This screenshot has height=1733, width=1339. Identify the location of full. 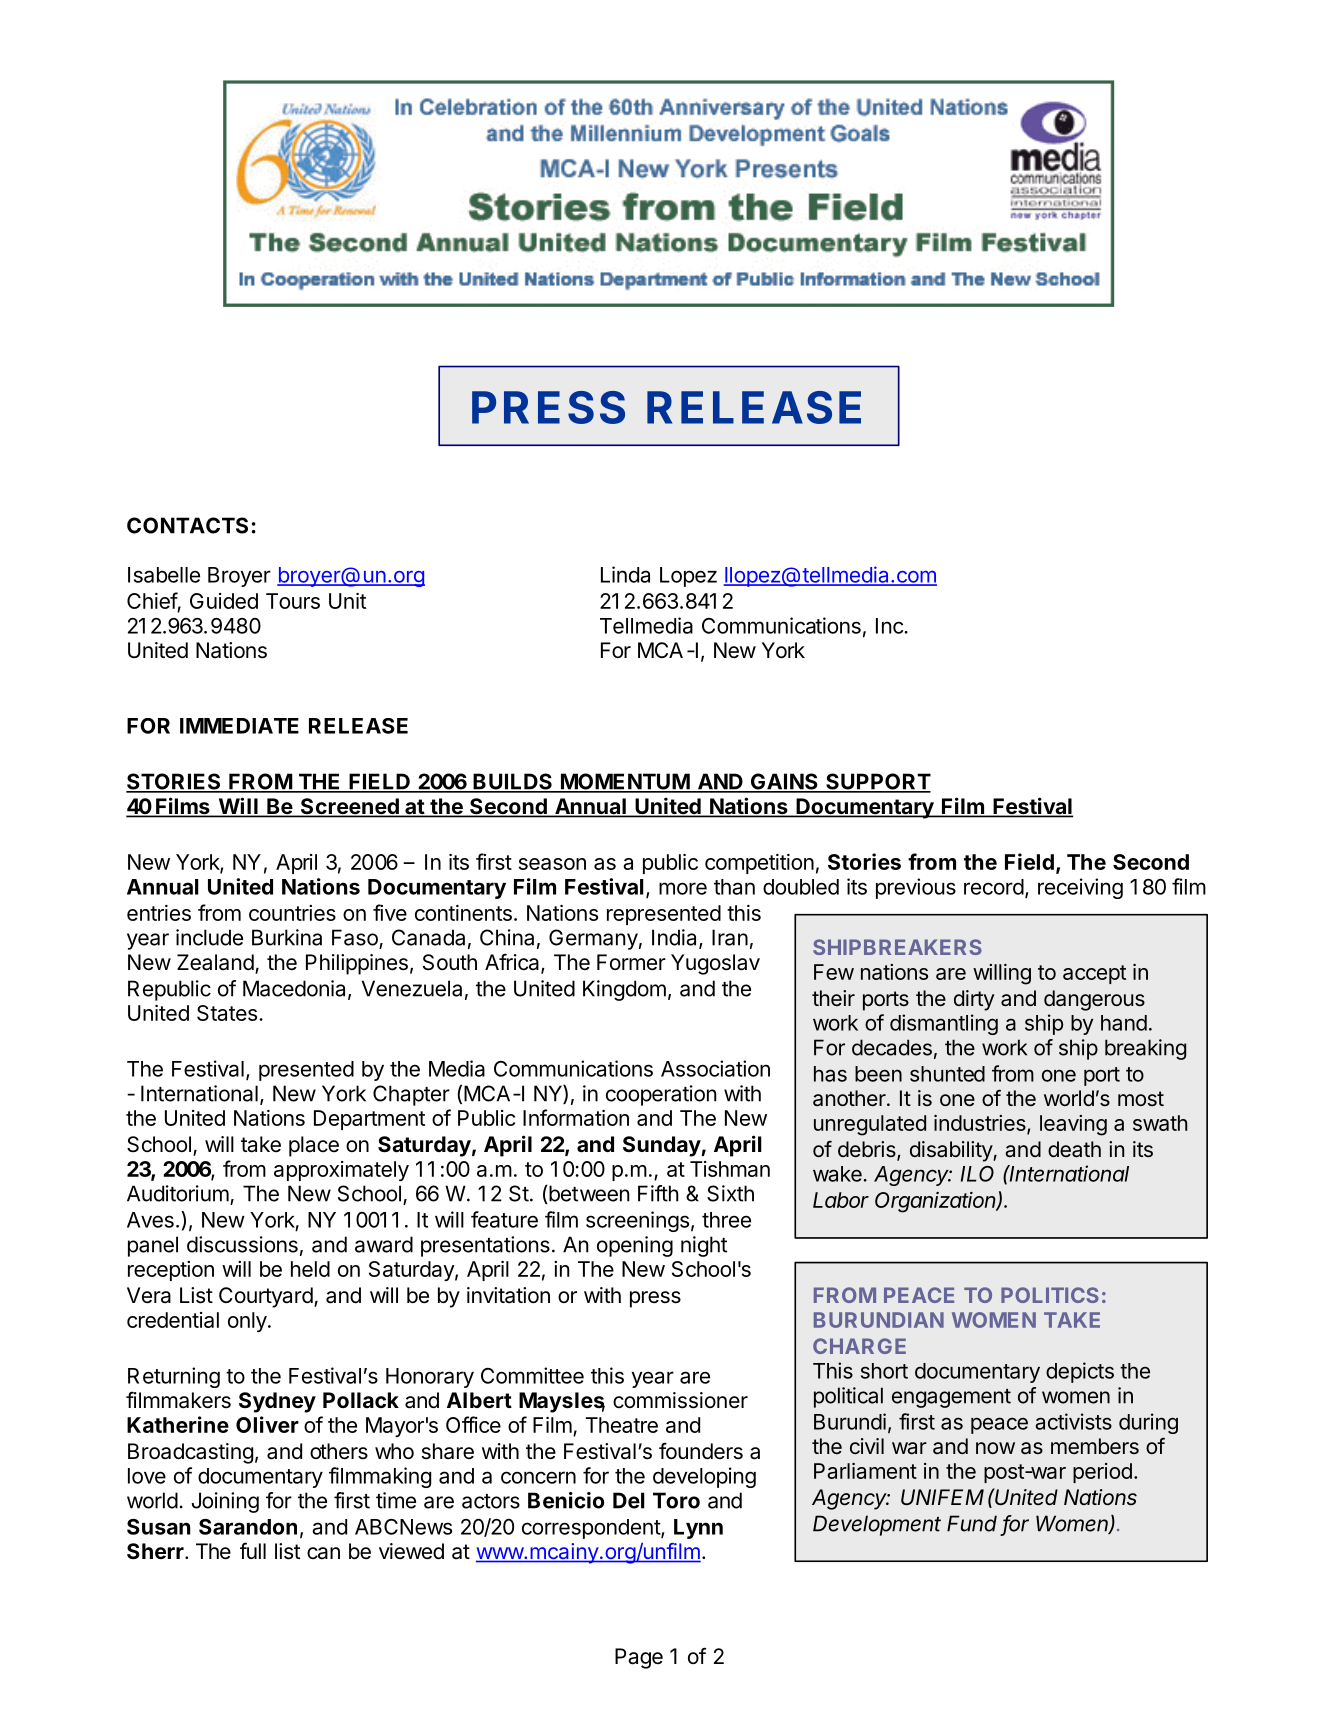
(253, 1550).
